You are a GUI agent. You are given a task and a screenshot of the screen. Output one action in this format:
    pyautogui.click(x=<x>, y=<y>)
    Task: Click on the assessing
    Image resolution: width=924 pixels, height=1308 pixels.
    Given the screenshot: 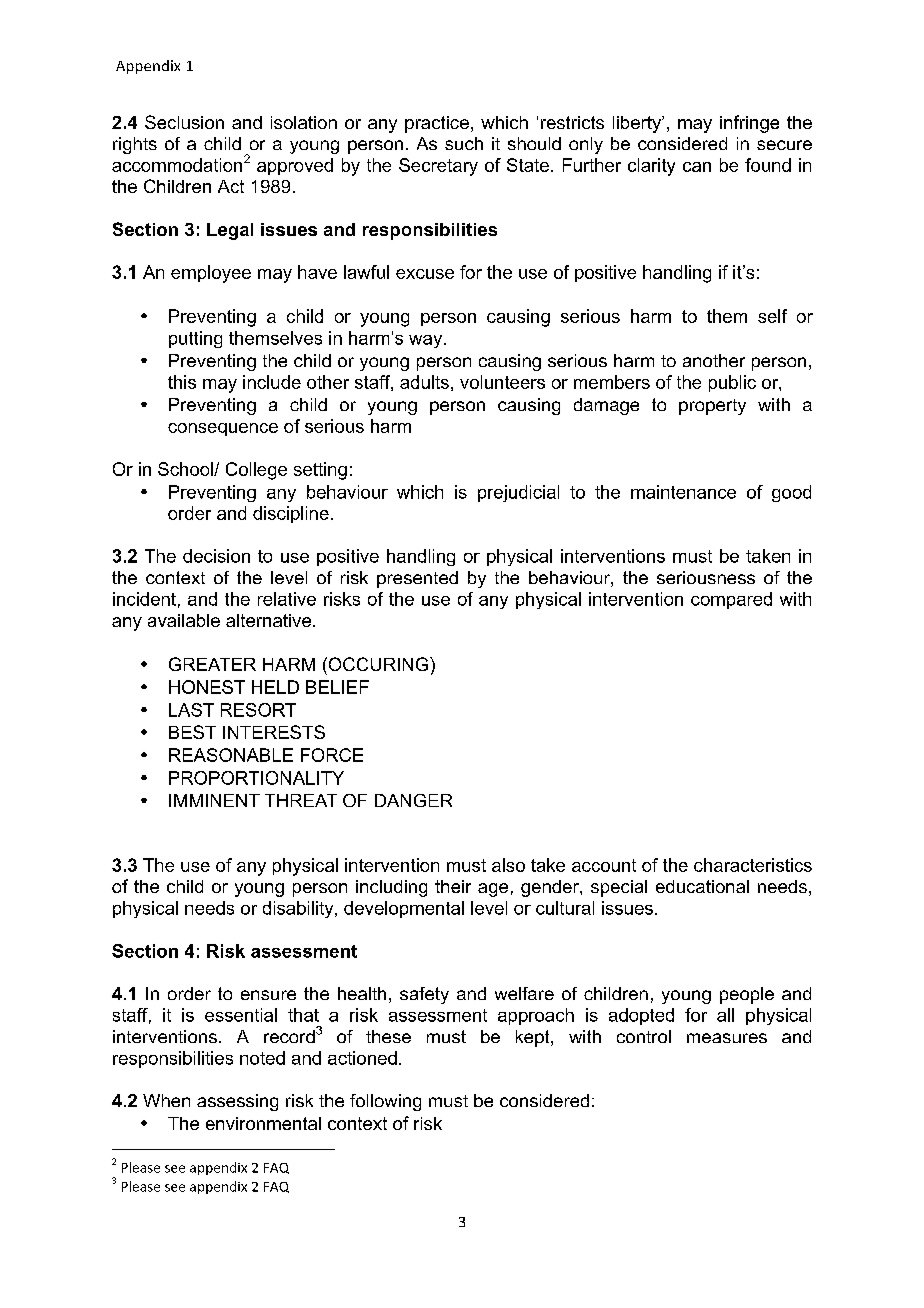 What is the action you would take?
    pyautogui.click(x=237, y=1102)
